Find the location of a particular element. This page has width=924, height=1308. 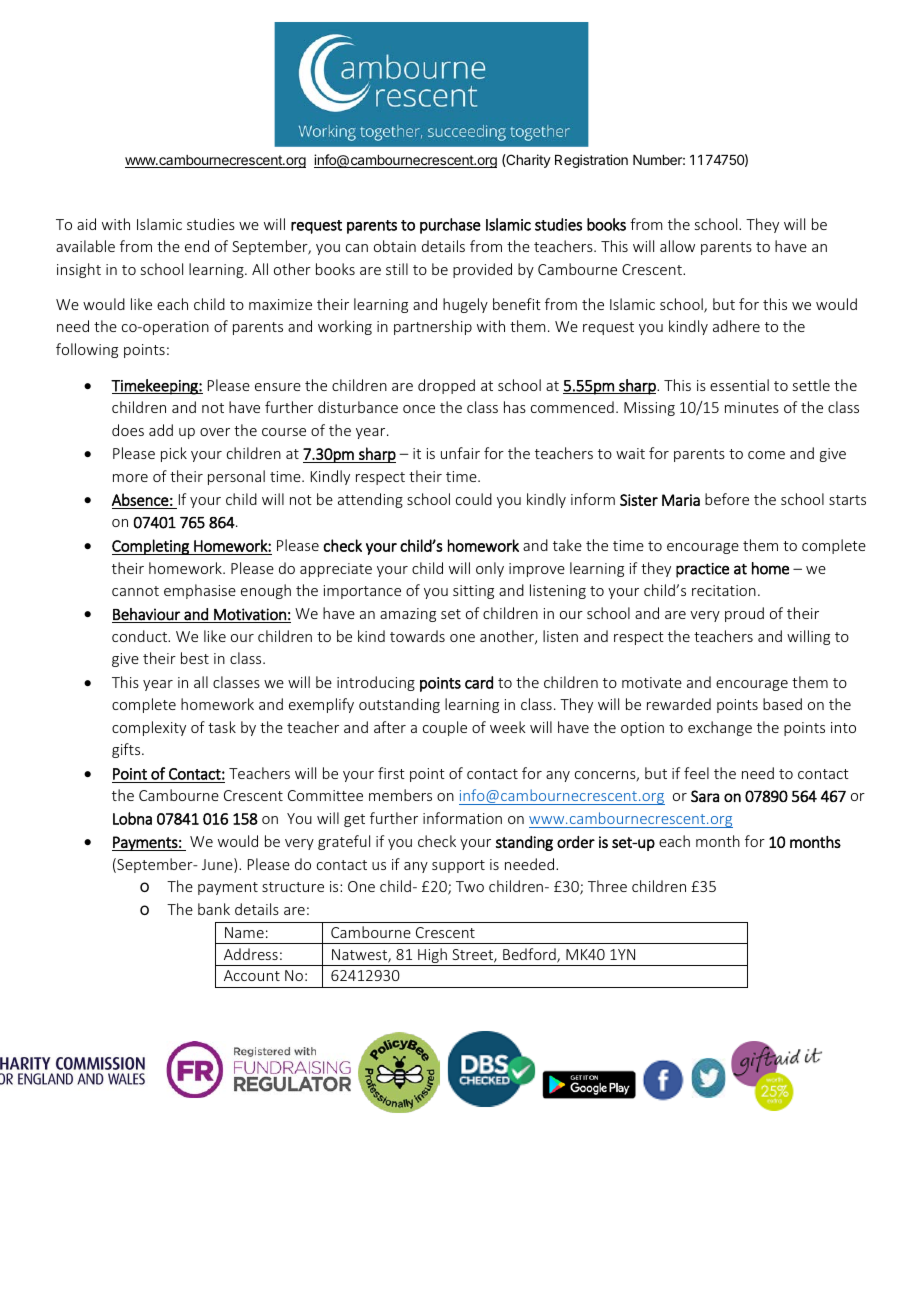

Address is located at coordinates (251, 954).
